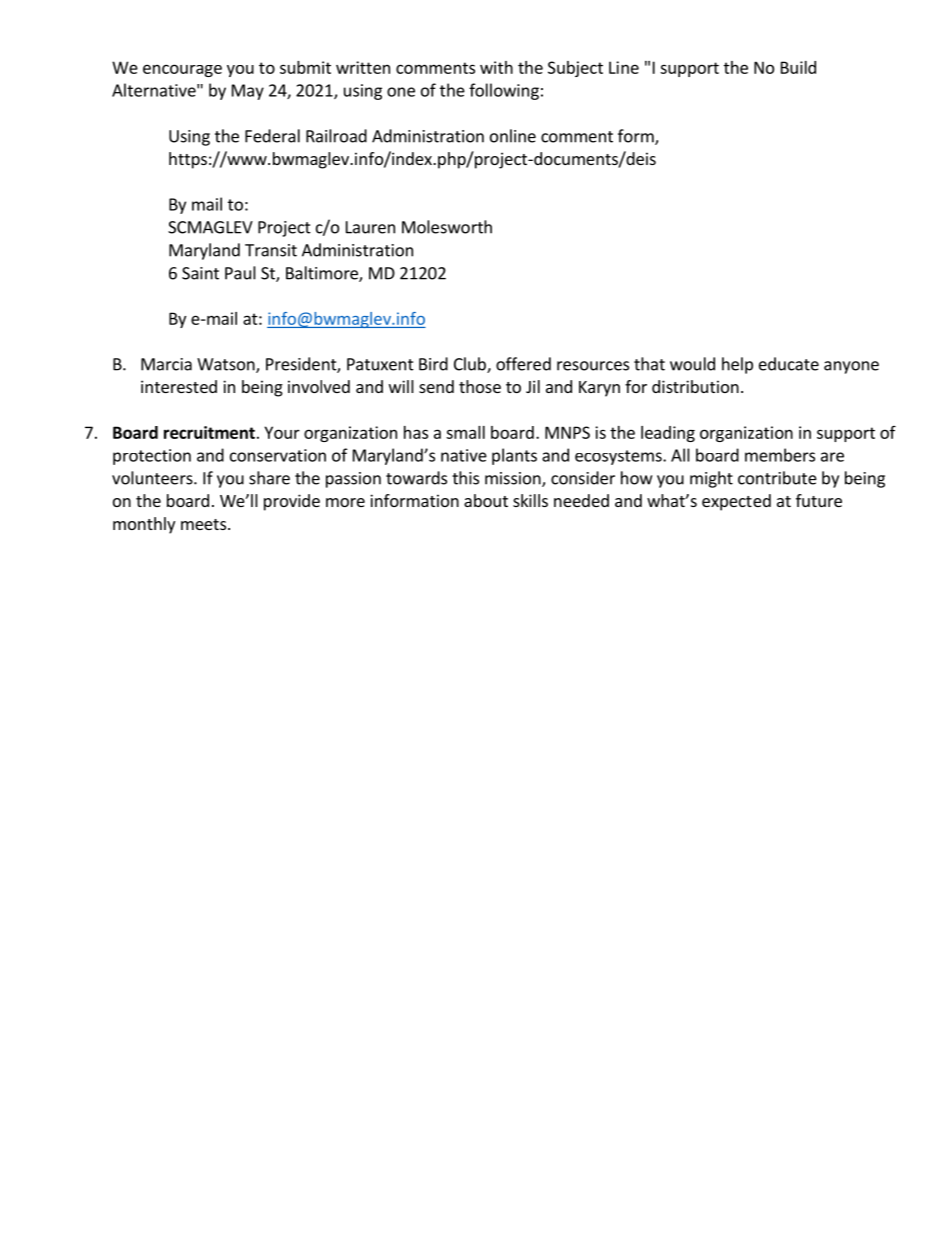 The image size is (952, 1233). Describe the element at coordinates (798, 67) in the document. I see `Build` at that location.
